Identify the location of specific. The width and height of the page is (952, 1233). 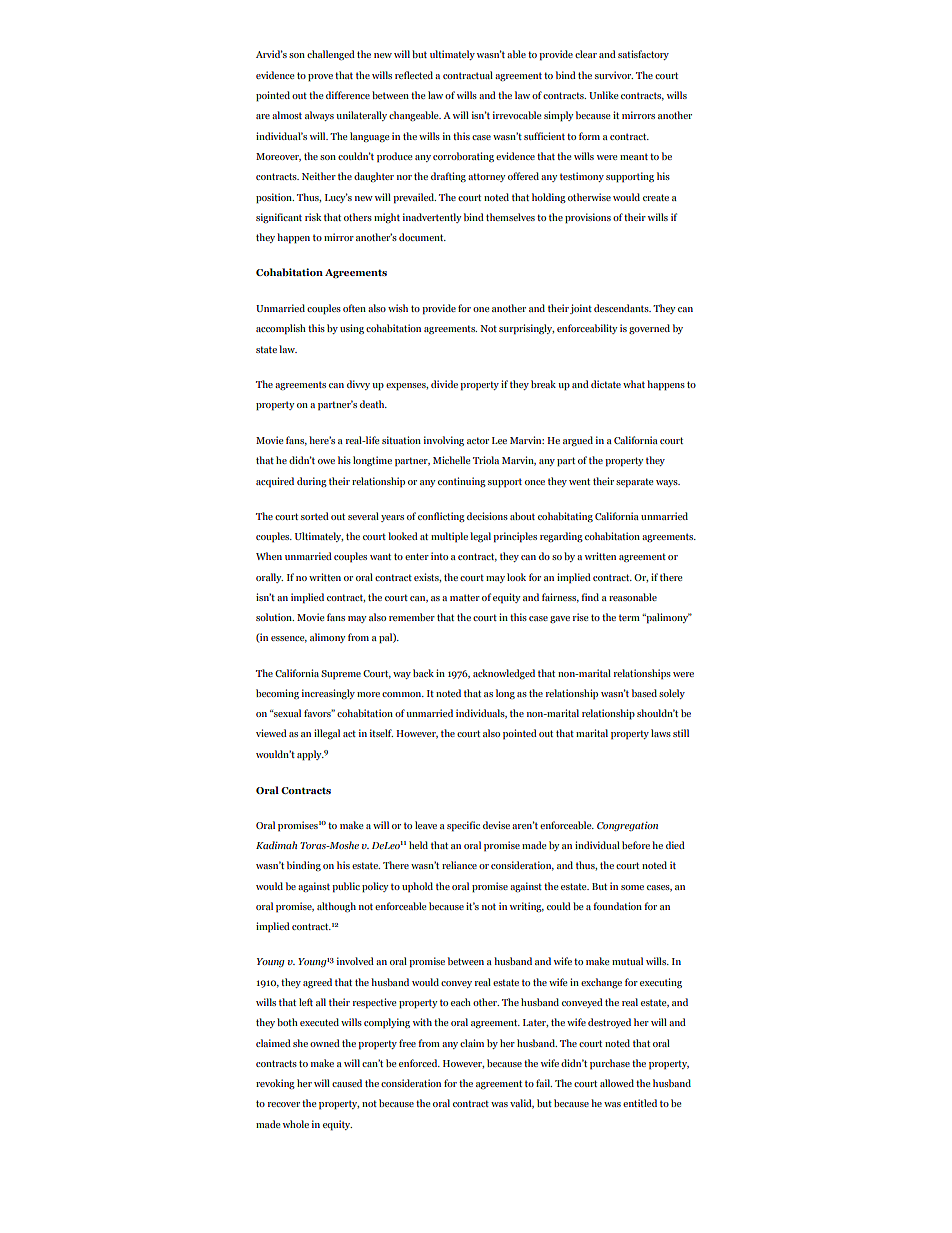
(463, 826).
